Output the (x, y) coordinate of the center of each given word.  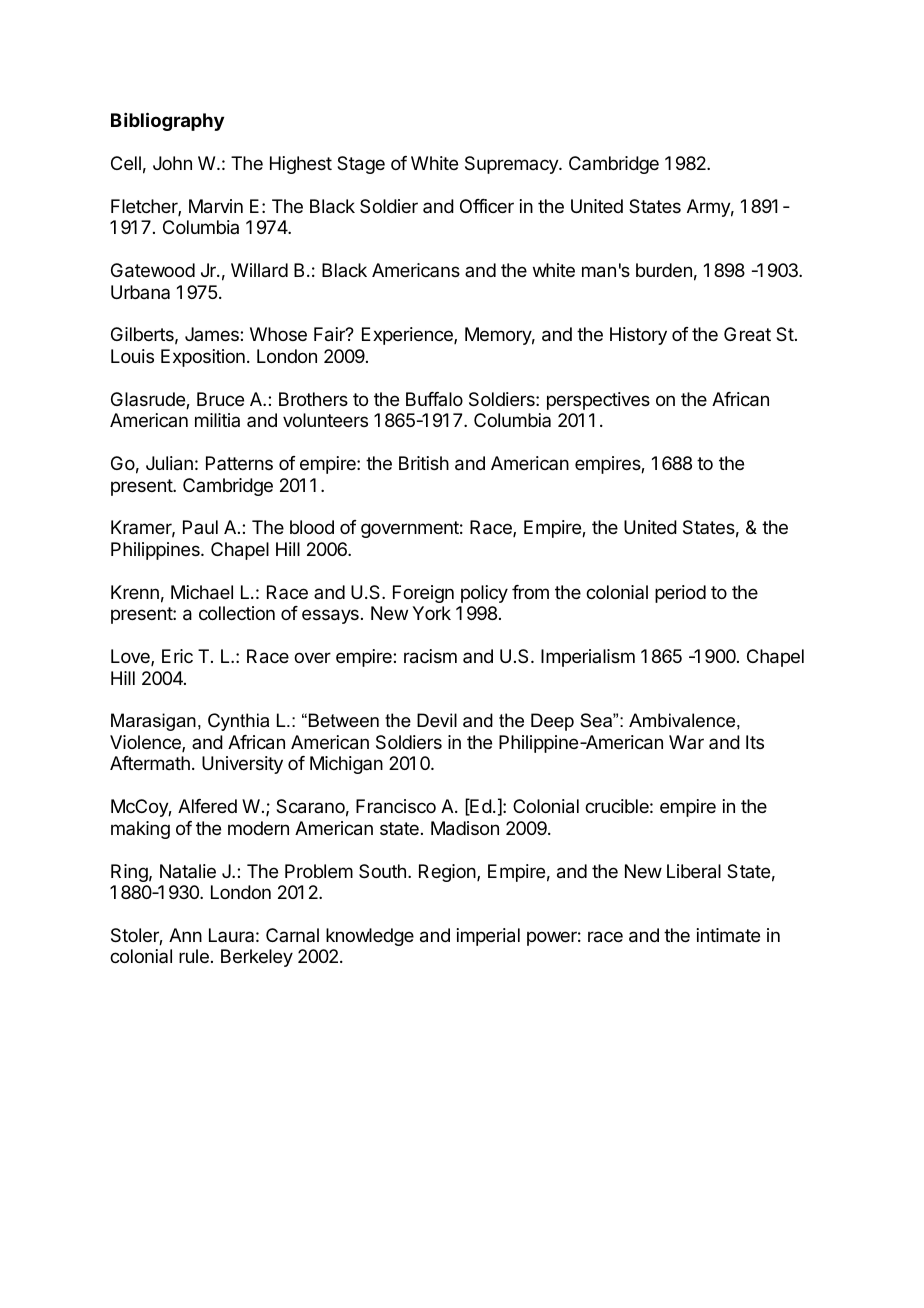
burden (664, 270)
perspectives (598, 401)
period (680, 594)
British (424, 463)
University (242, 765)
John (172, 163)
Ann (185, 935)
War (686, 742)
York (431, 613)
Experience (408, 336)
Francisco (396, 806)
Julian (169, 463)
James (213, 334)
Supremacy (512, 165)
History (638, 336)
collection (237, 613)
